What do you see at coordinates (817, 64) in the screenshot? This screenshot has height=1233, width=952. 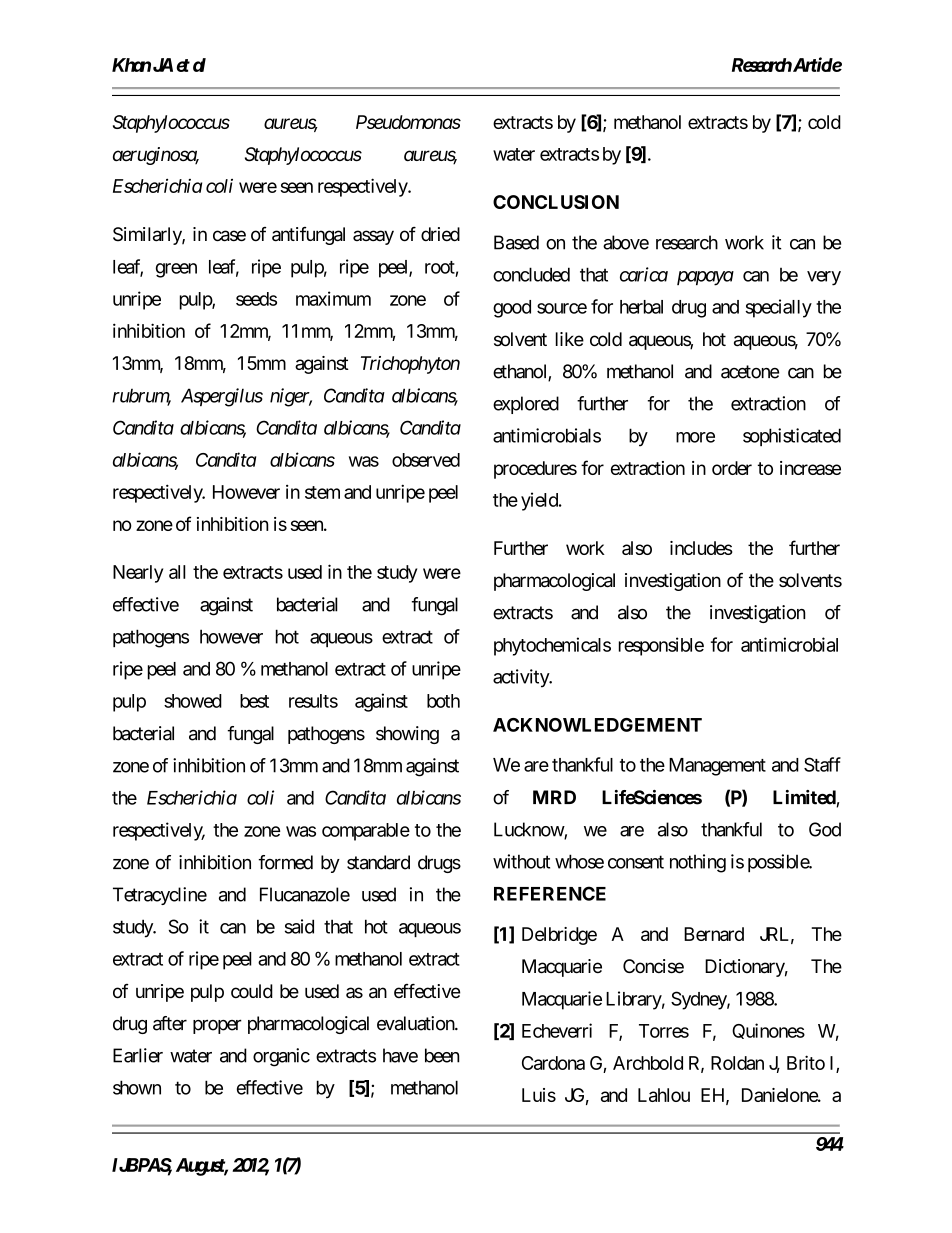 I see `Article` at bounding box center [817, 64].
